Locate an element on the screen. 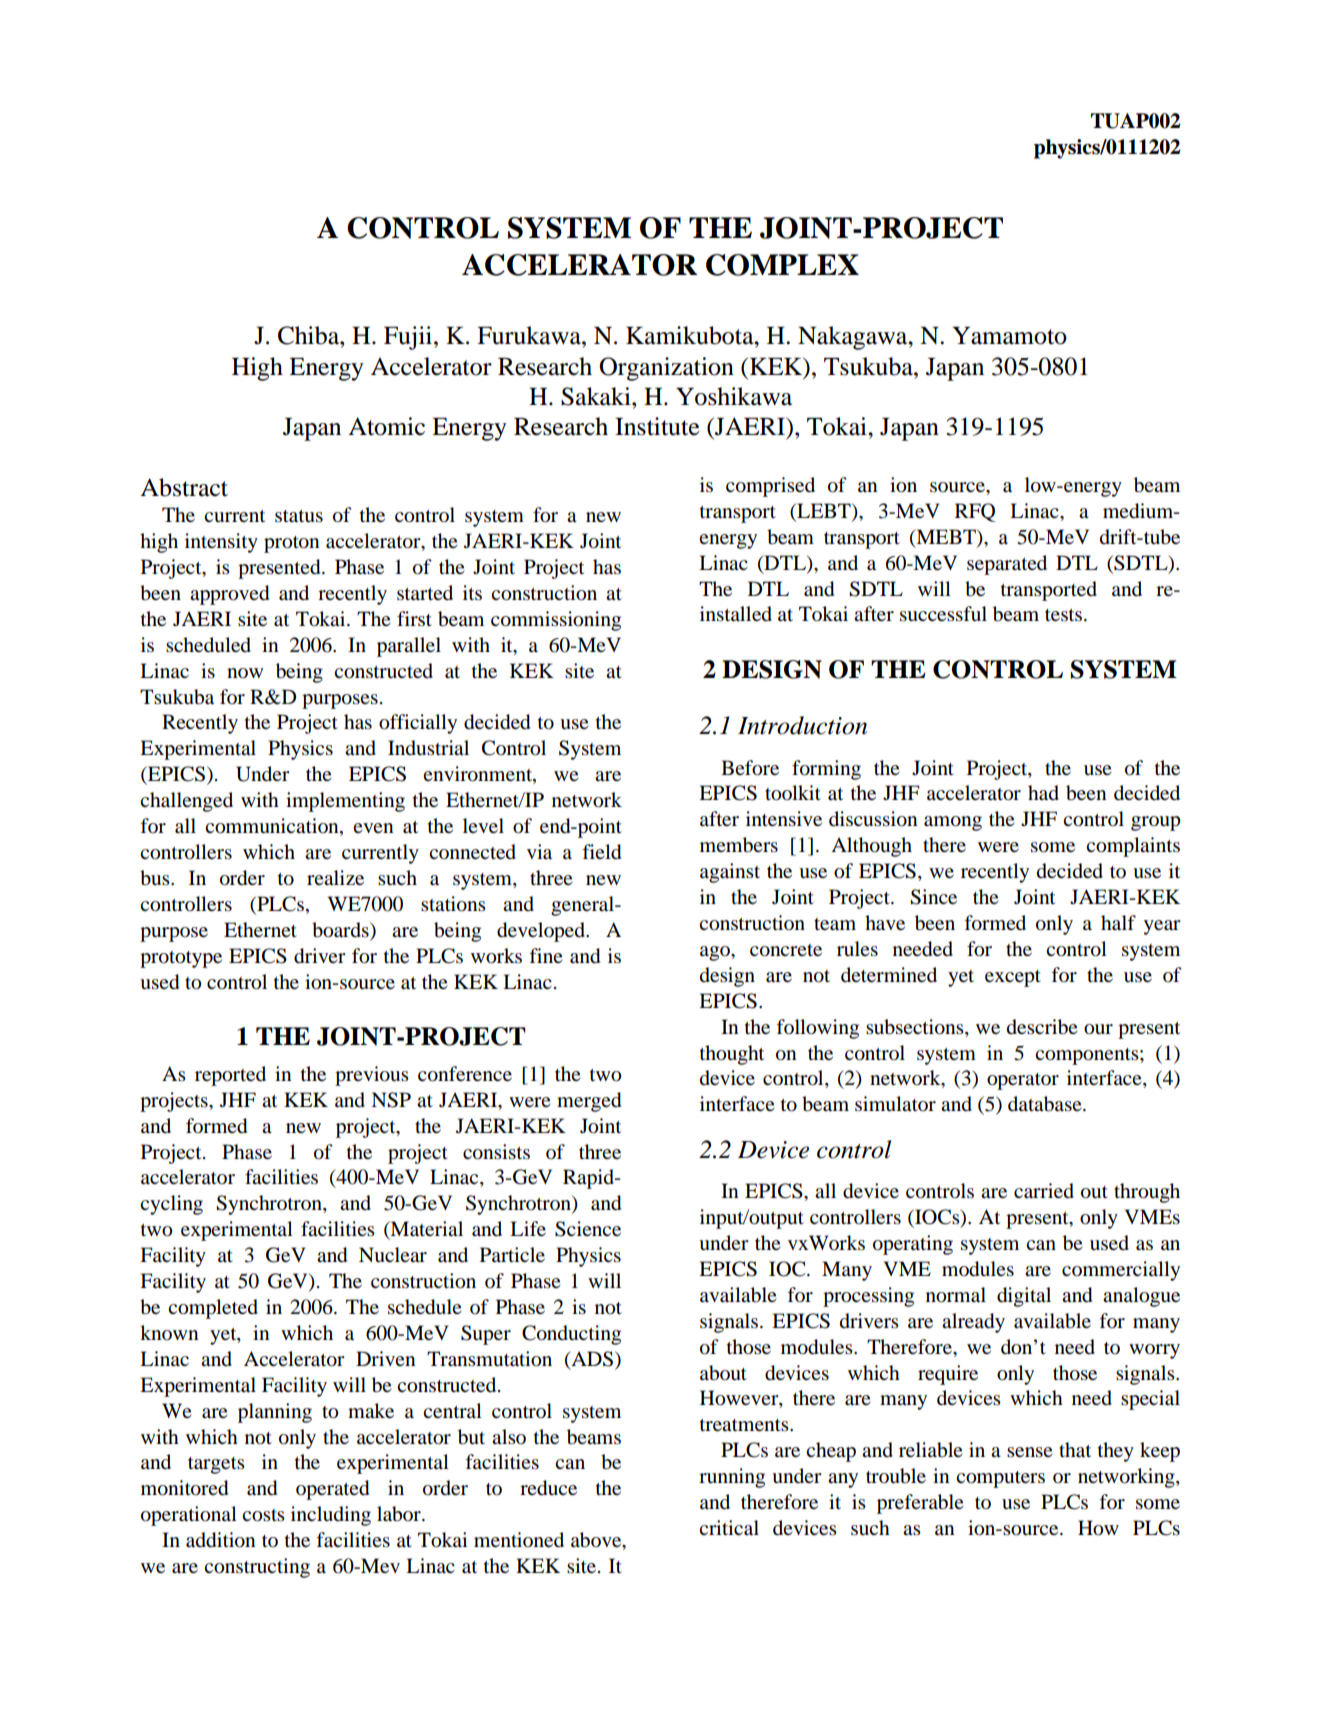 Image resolution: width=1322 pixels, height=1710 pixels. officially is located at coordinates (418, 724).
